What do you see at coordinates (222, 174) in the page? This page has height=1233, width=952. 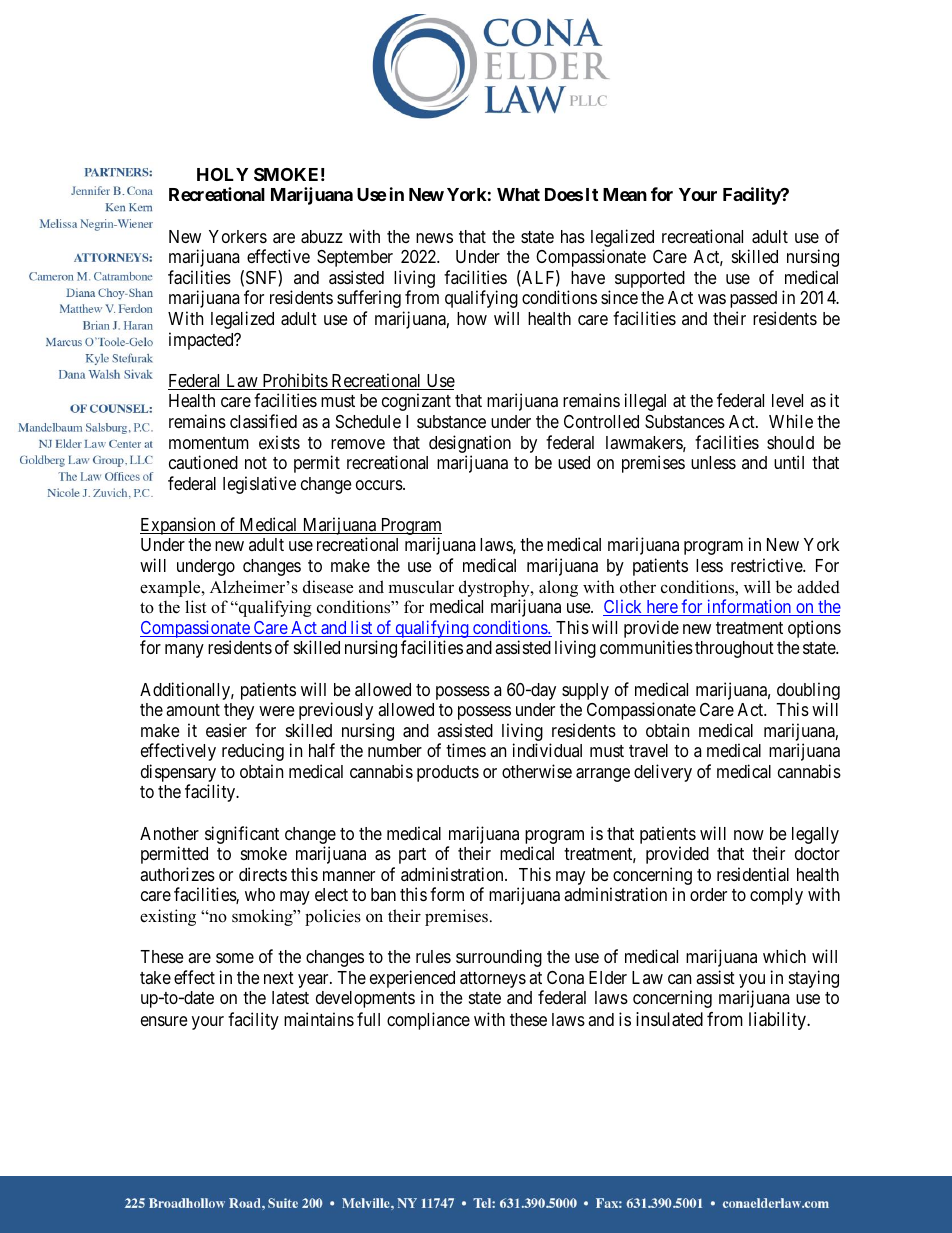 I see `HOLY` at bounding box center [222, 174].
